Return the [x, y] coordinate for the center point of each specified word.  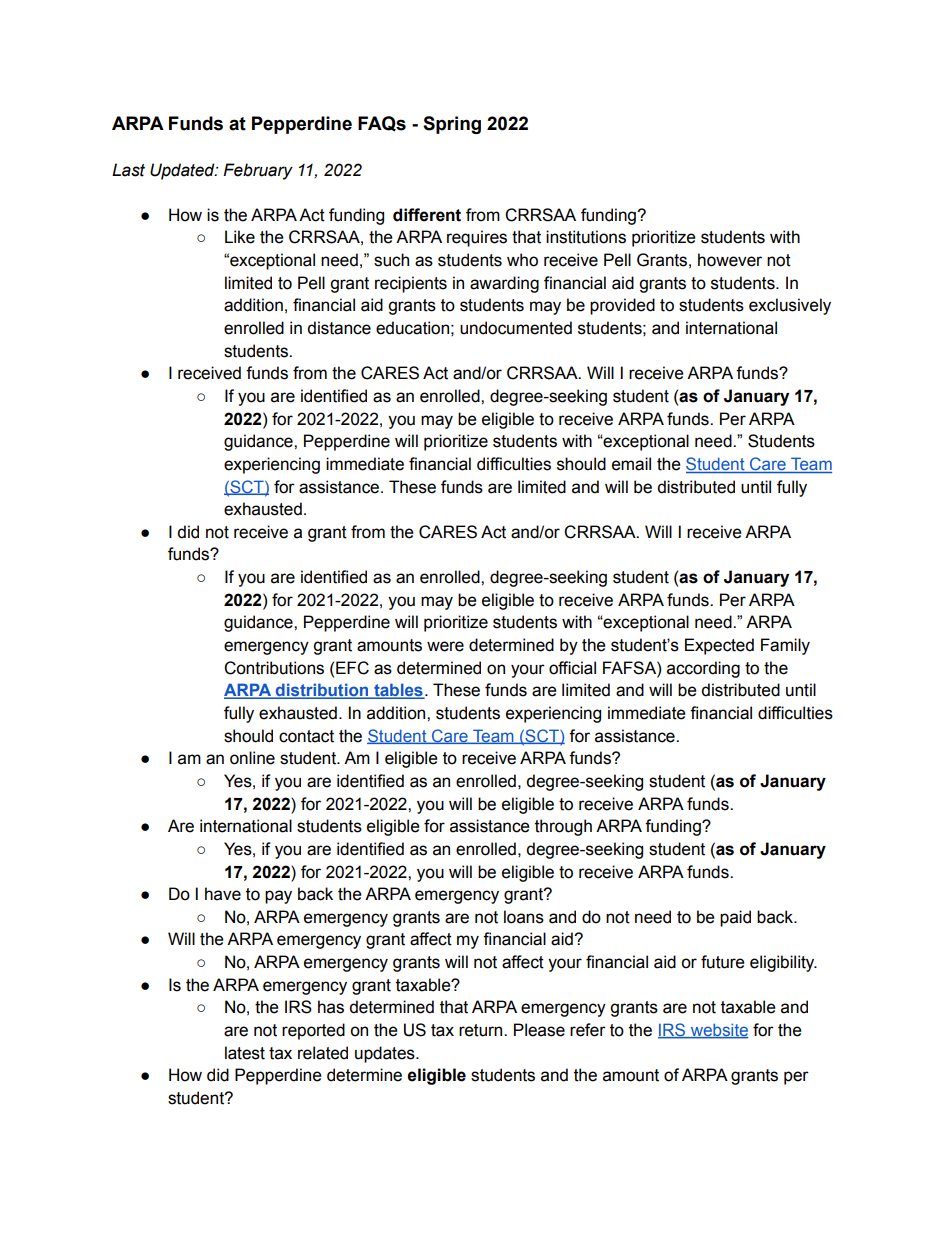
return [482, 1030]
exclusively [790, 306]
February [258, 171]
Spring [452, 125]
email [631, 464]
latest [245, 1053]
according [703, 669]
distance [339, 328]
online [252, 758]
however [730, 260]
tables [398, 691]
